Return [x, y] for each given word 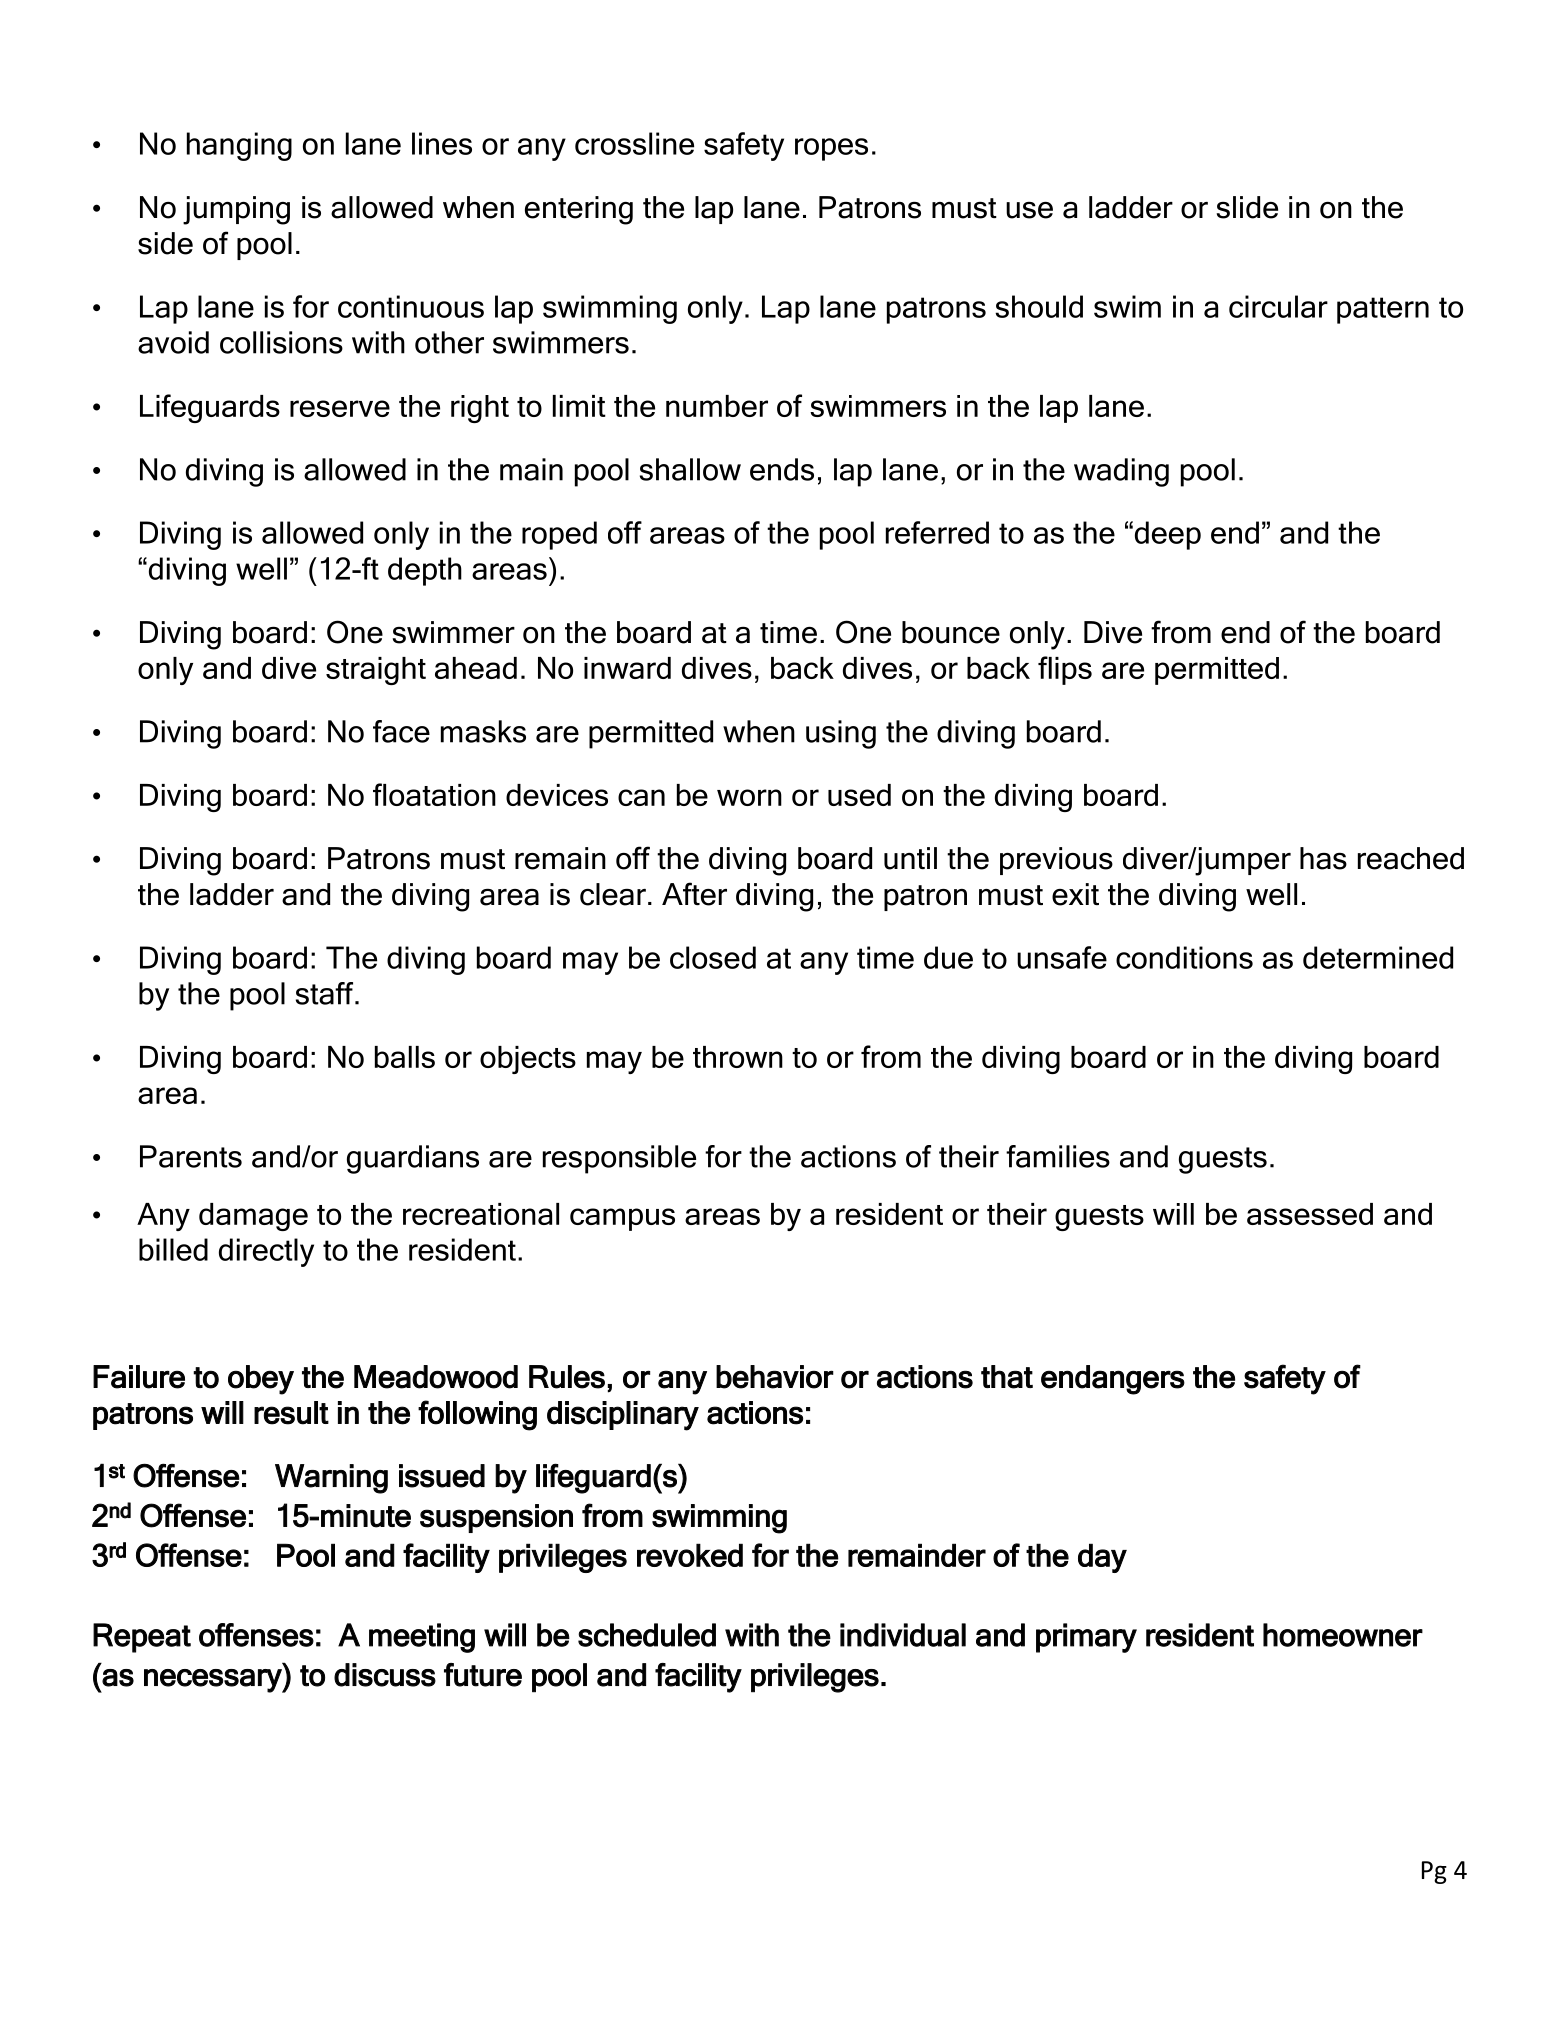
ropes [831, 149]
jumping [236, 210]
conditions [1184, 957]
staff [326, 993]
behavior [775, 1377]
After [694, 894]
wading [1121, 472]
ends [782, 469]
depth [425, 571]
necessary [214, 1681]
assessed [1310, 1214]
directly [266, 1252]
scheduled [647, 1635]
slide [1247, 207]
